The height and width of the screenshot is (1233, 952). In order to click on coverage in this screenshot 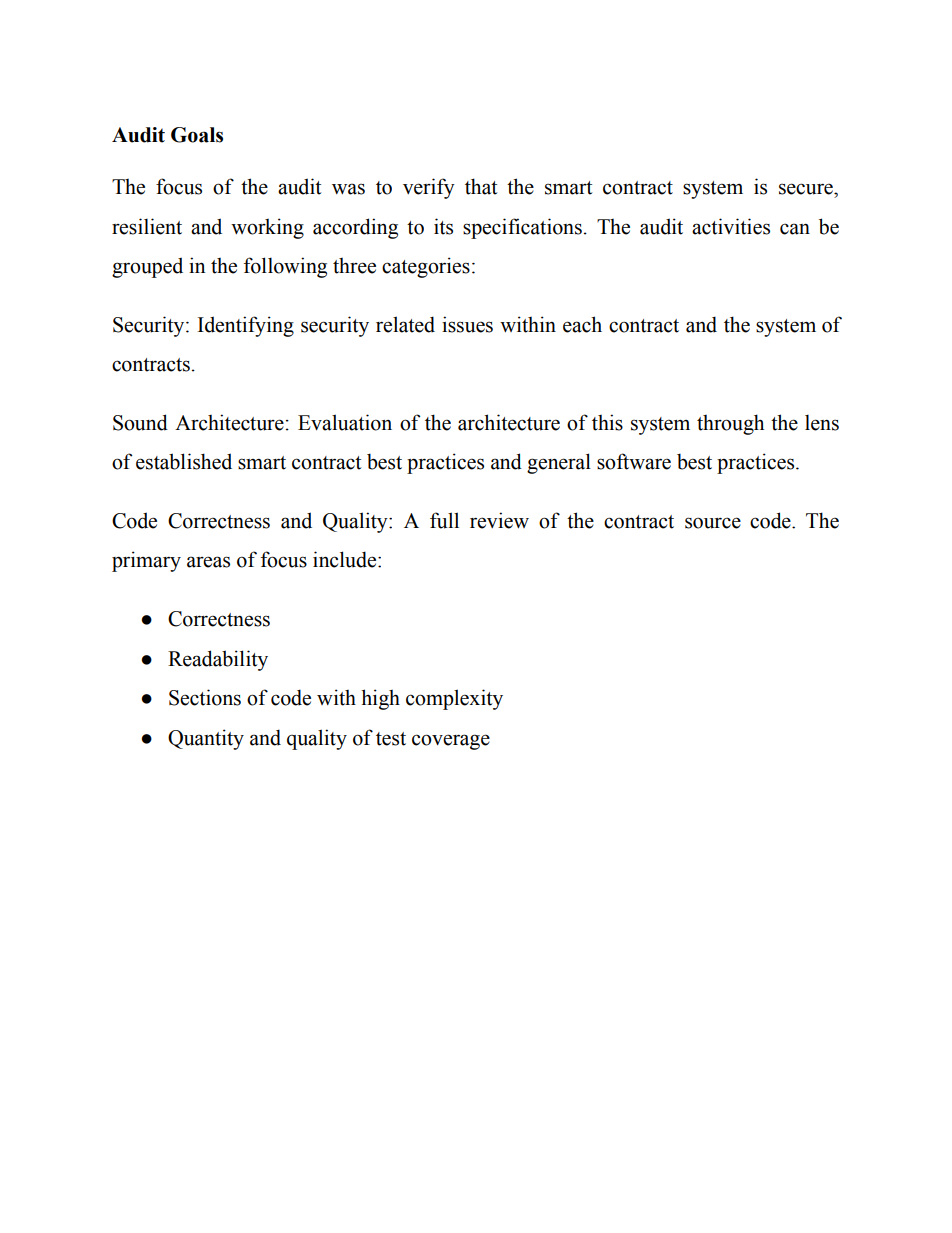, I will do `click(451, 742)`.
